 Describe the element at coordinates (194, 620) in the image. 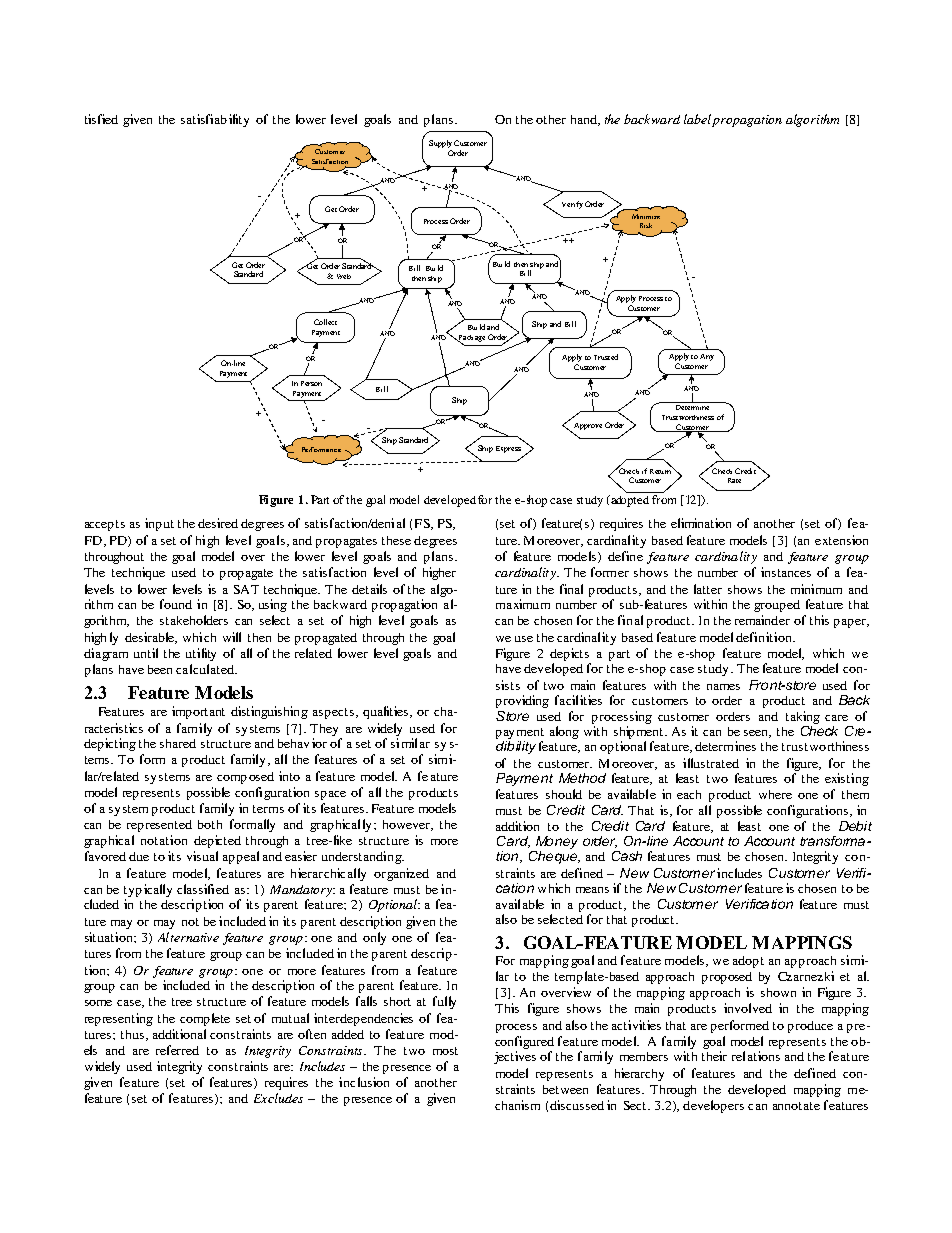

I see `stakeholders` at that location.
